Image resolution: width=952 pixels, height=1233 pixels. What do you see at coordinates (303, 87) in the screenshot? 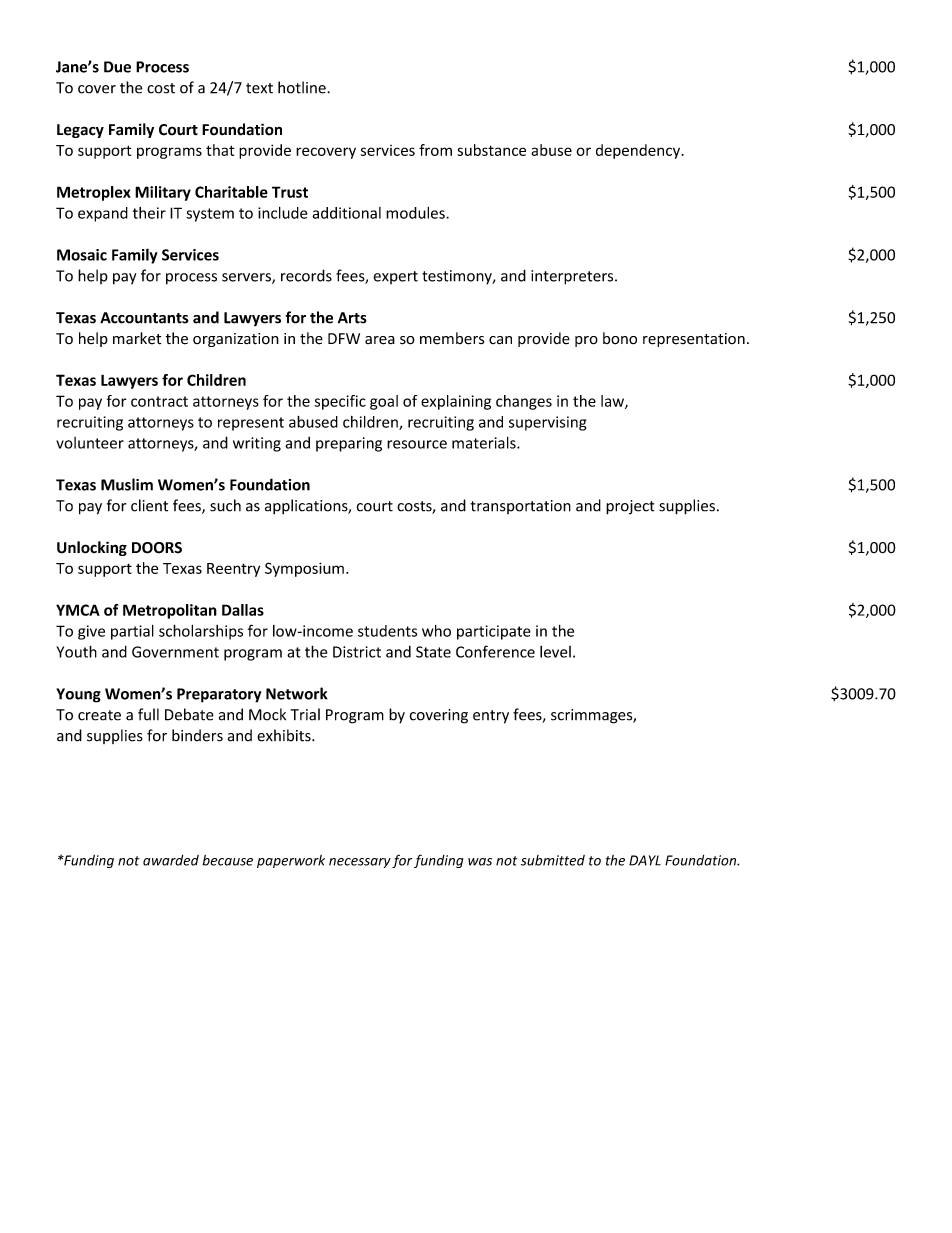
I see `hotline` at bounding box center [303, 87].
